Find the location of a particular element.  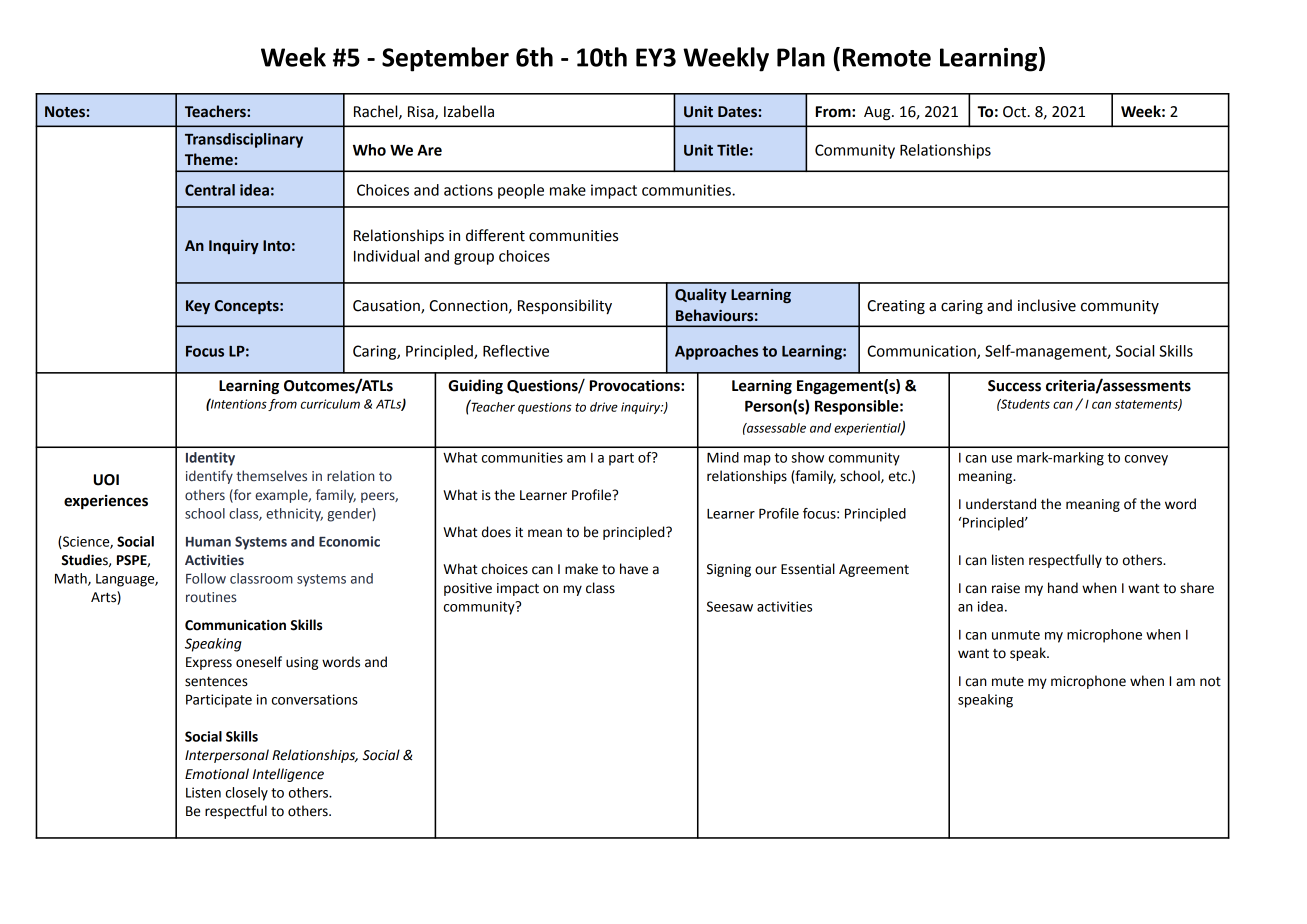

Oct is located at coordinates (1016, 112).
